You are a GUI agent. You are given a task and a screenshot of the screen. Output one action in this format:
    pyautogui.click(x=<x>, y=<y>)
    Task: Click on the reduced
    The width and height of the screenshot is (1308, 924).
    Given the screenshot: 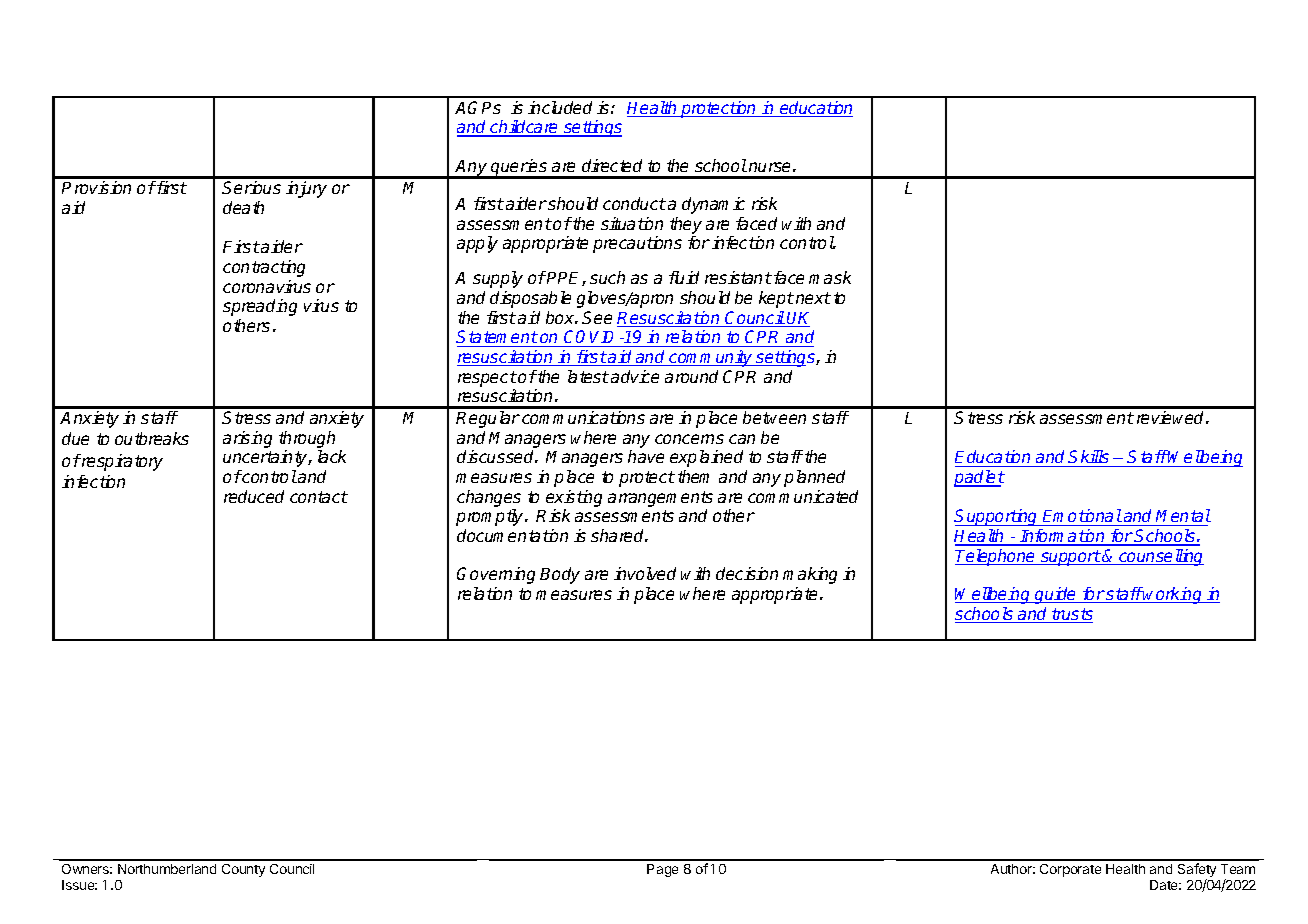 What is the action you would take?
    pyautogui.click(x=254, y=496)
